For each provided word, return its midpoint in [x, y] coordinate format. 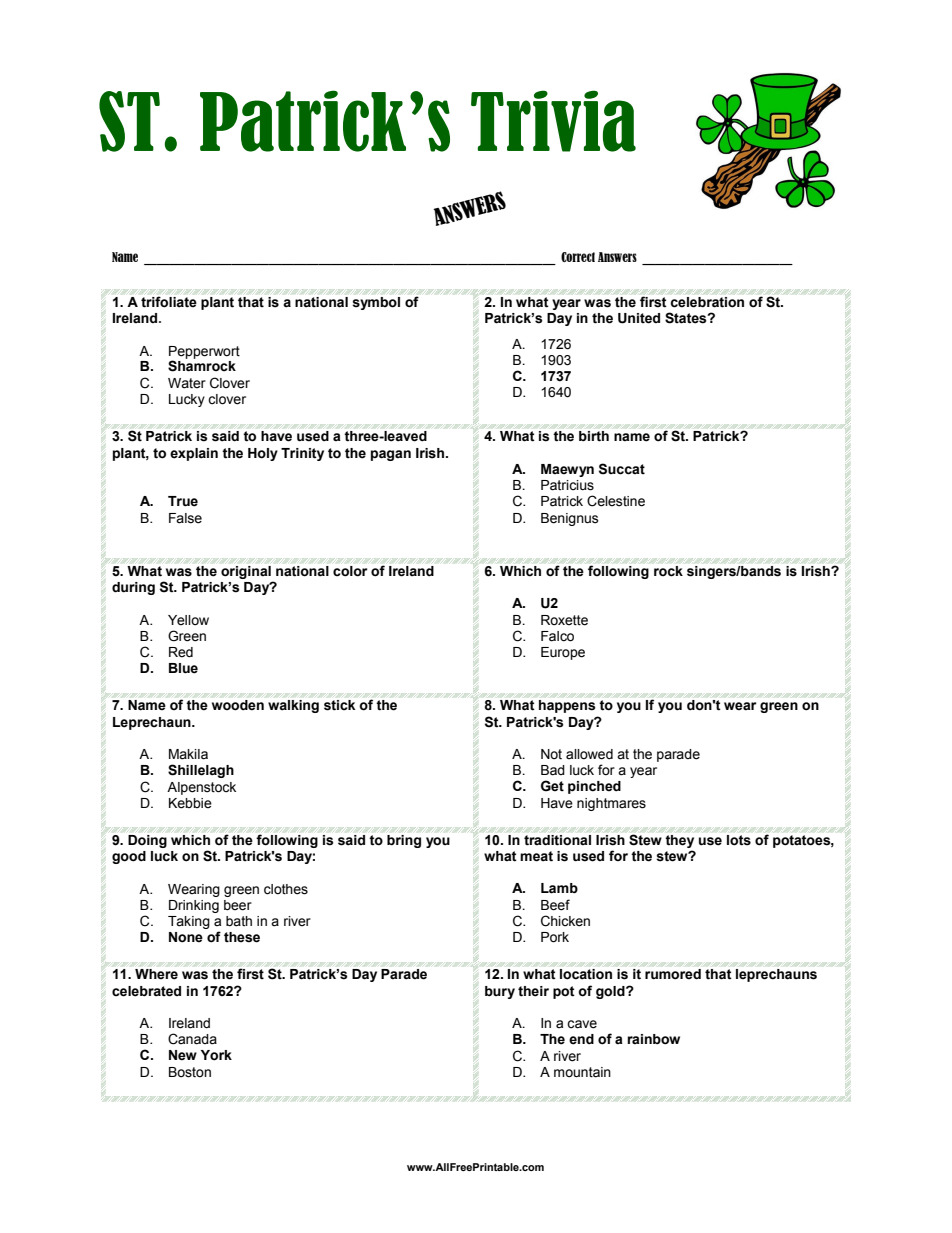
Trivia [553, 121]
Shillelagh [201, 771]
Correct [578, 257]
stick [339, 705]
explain [194, 454]
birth [594, 436]
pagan [391, 455]
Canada [192, 1039]
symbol [376, 303]
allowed [589, 754]
